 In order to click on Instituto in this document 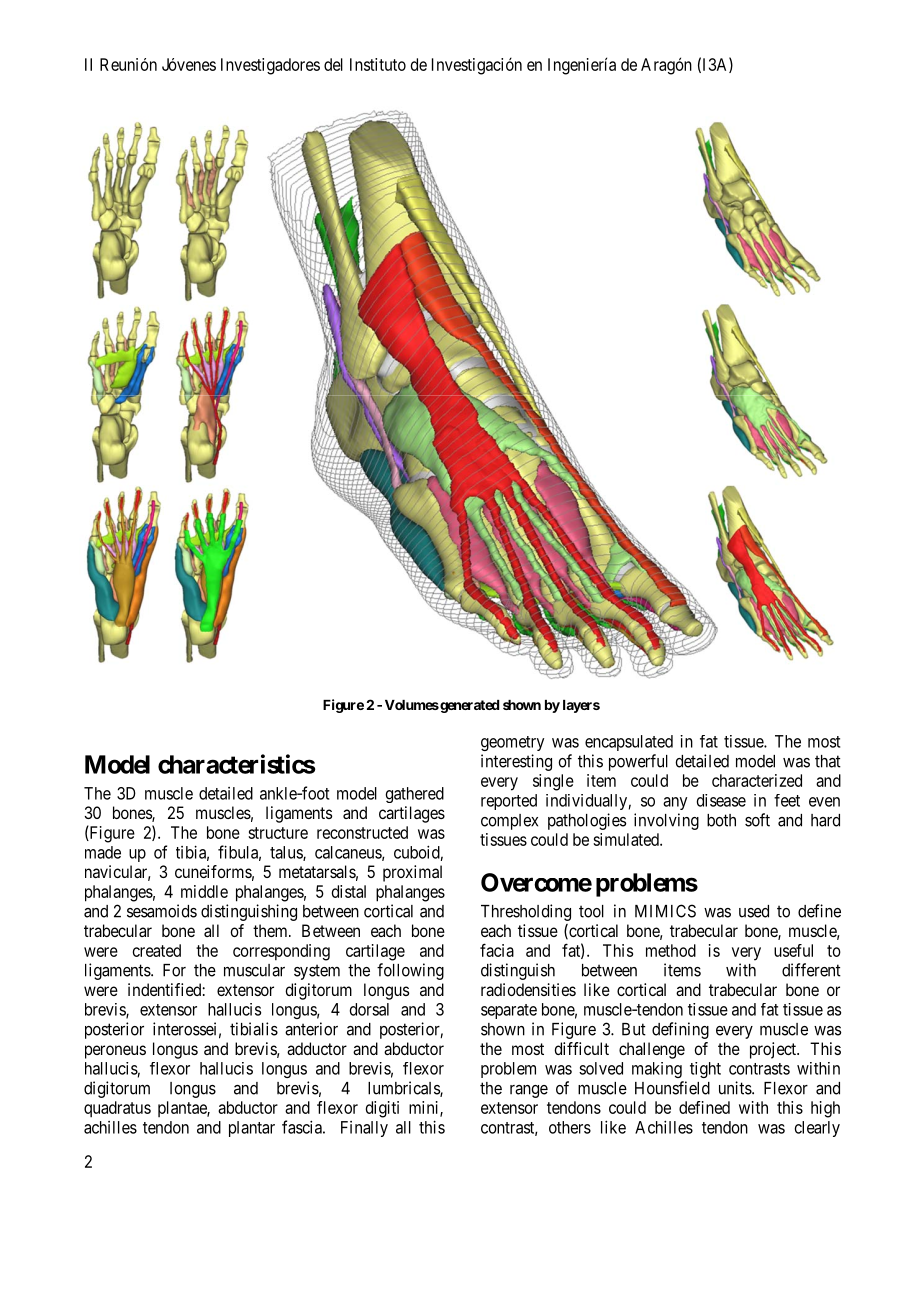, I will do `click(378, 64)`.
